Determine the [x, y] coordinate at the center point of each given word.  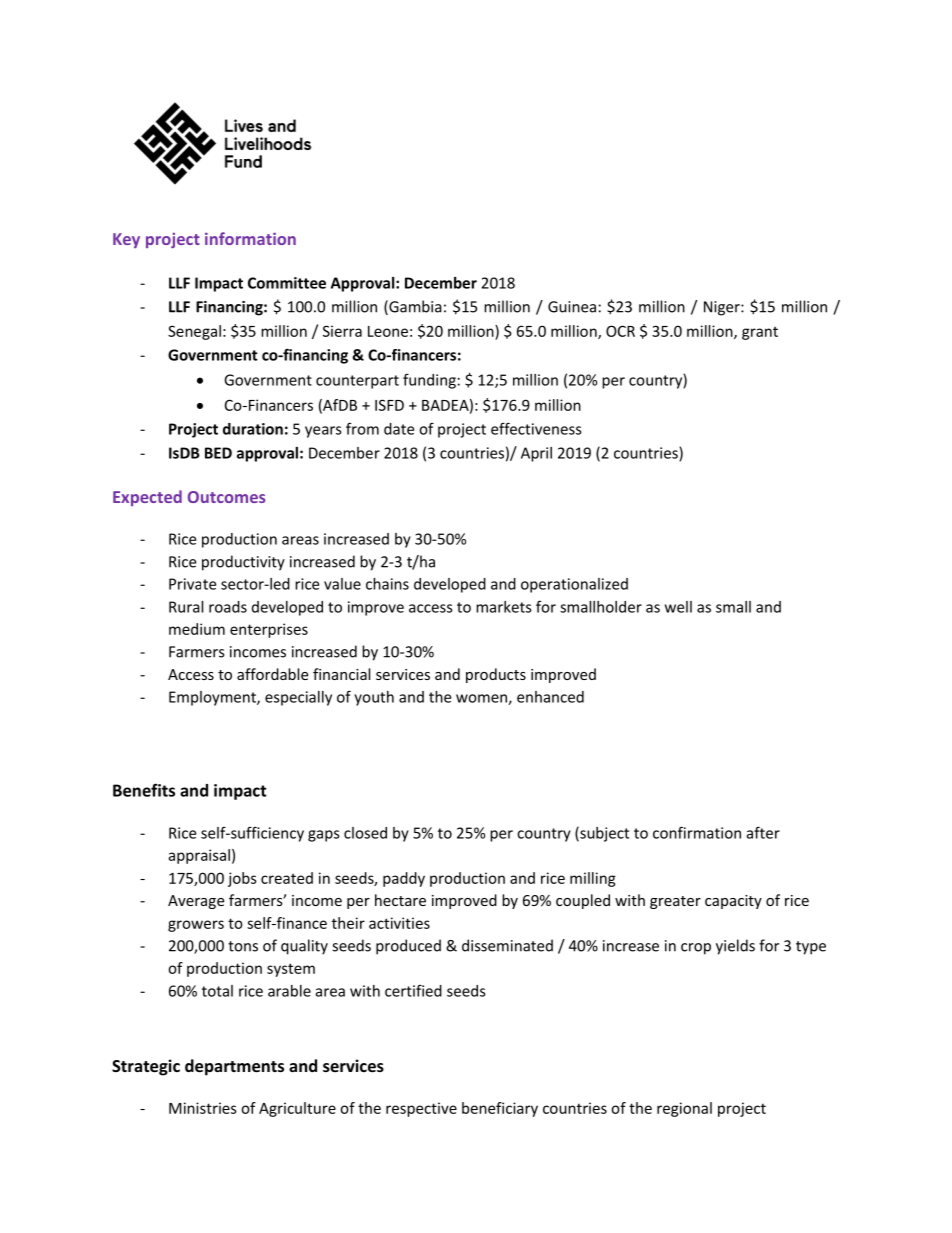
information [250, 238]
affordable [272, 674]
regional [684, 1109]
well [678, 607]
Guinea [572, 307]
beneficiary [500, 1109]
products [496, 675]
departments [234, 1067]
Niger [723, 308]
